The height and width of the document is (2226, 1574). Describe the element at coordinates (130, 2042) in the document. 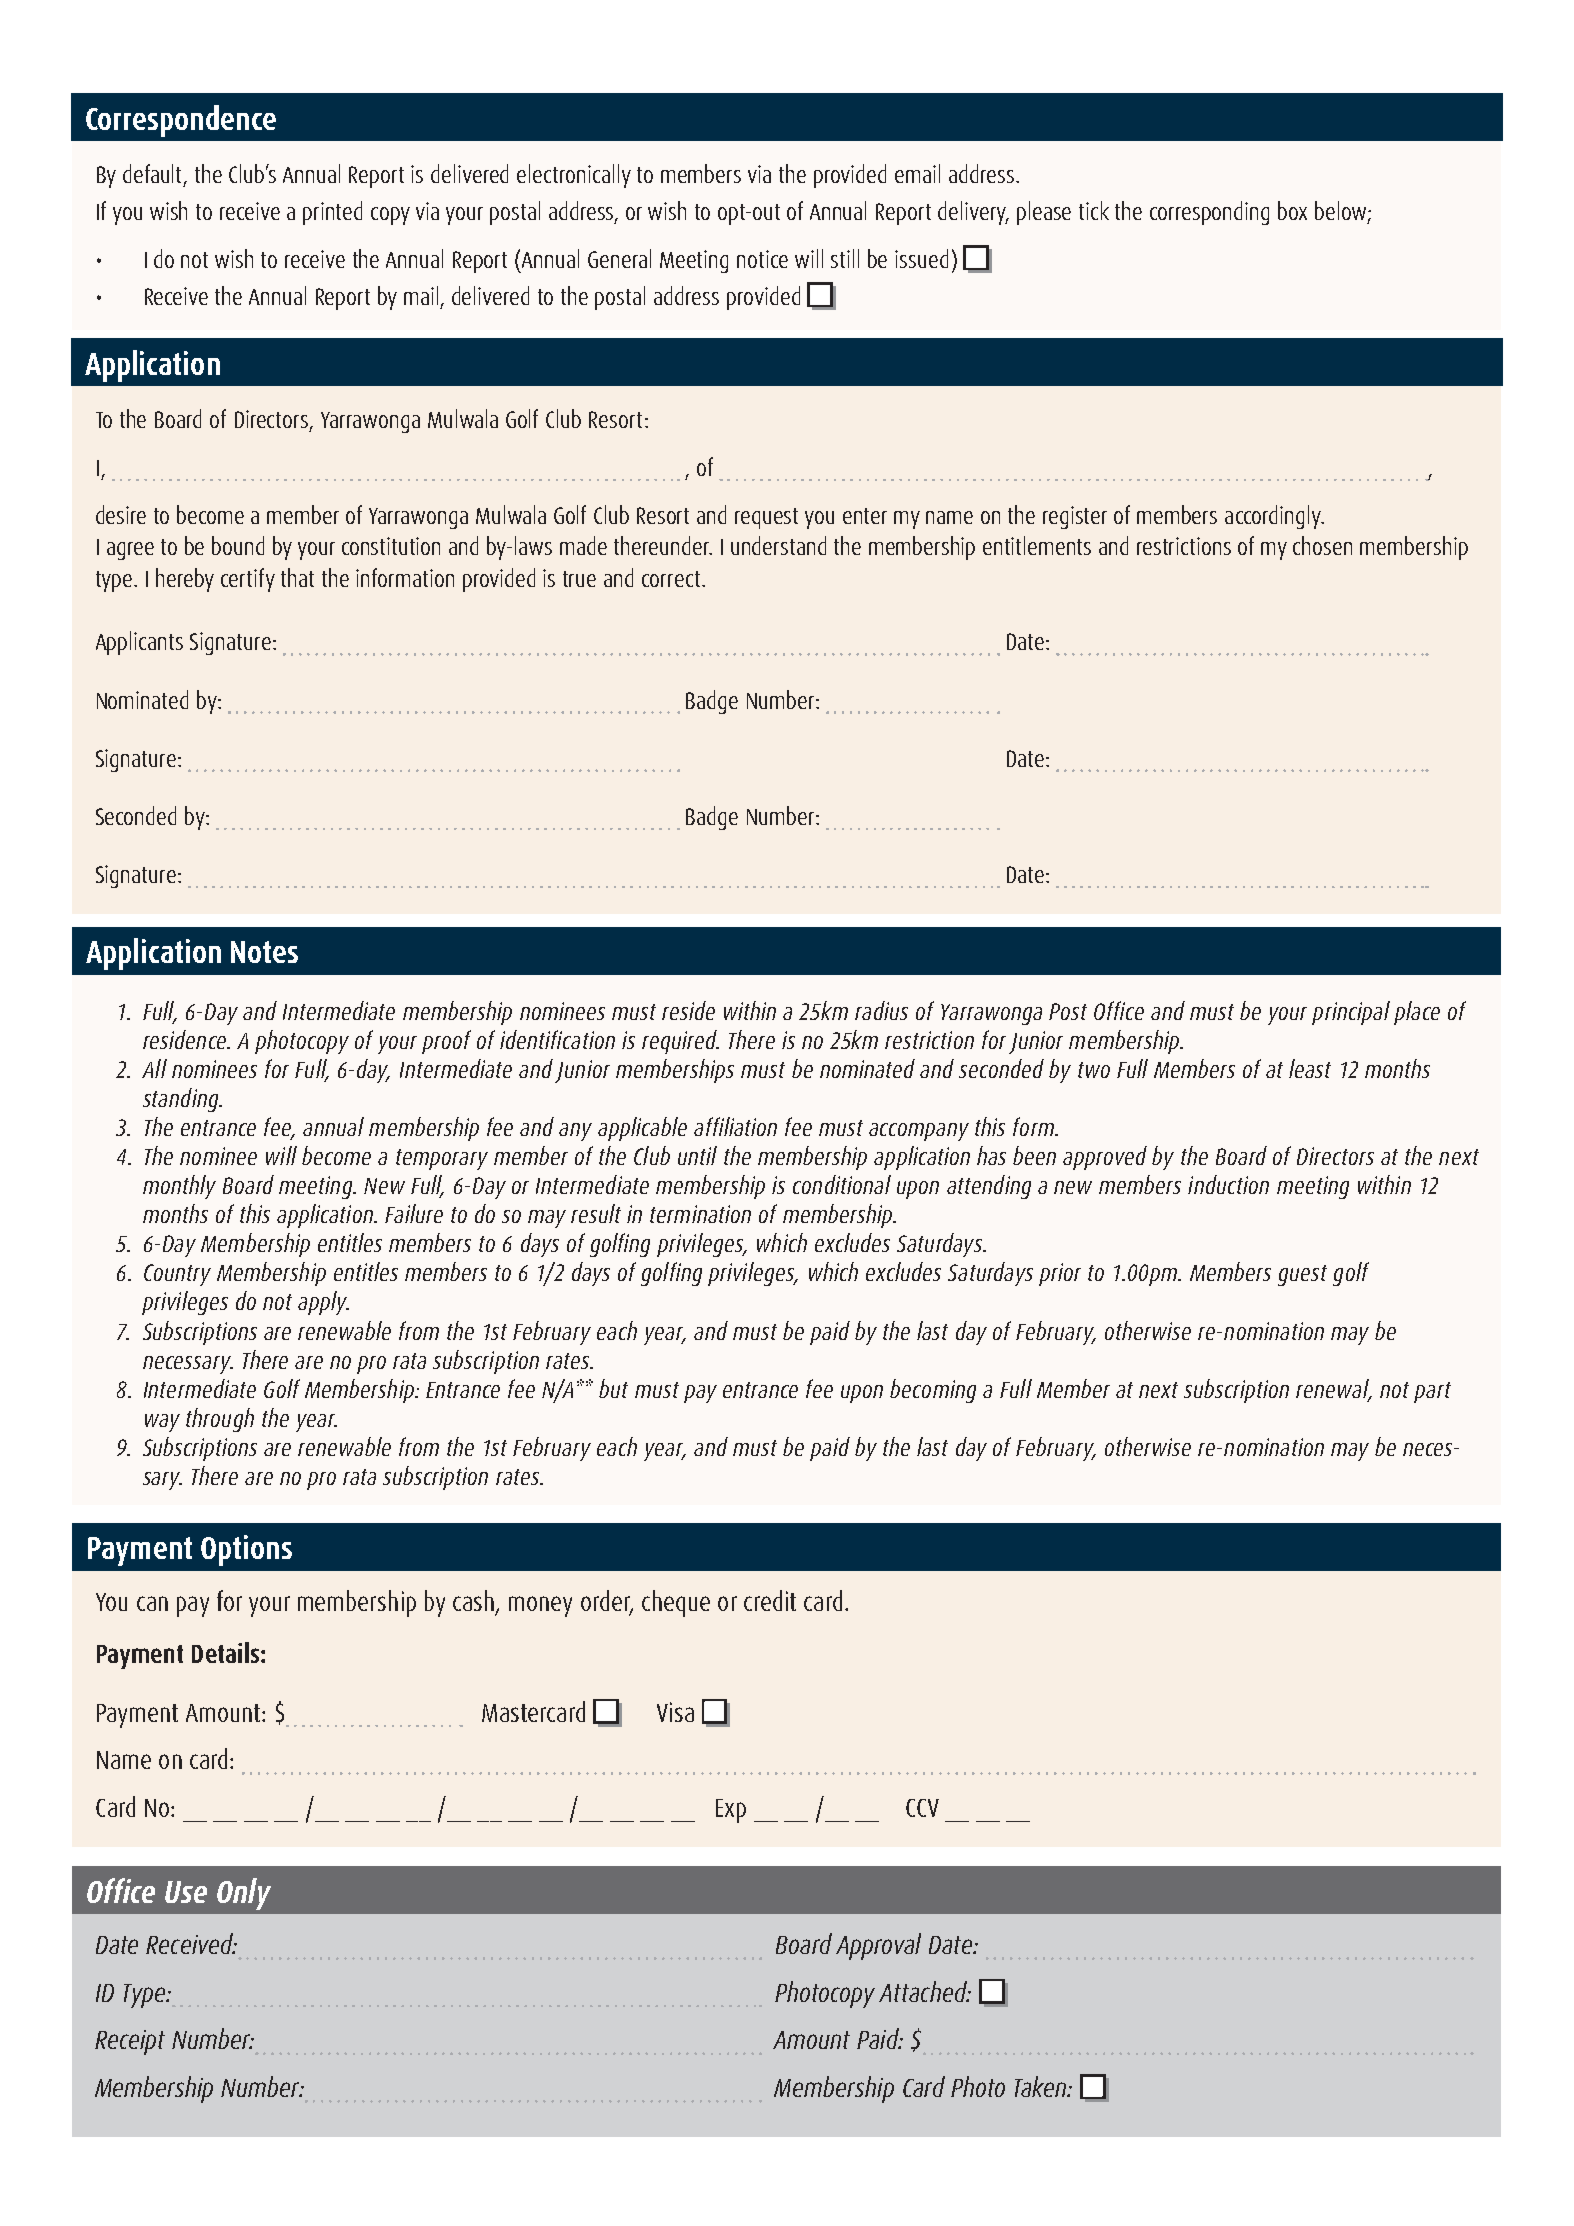

I see `Receipt` at that location.
